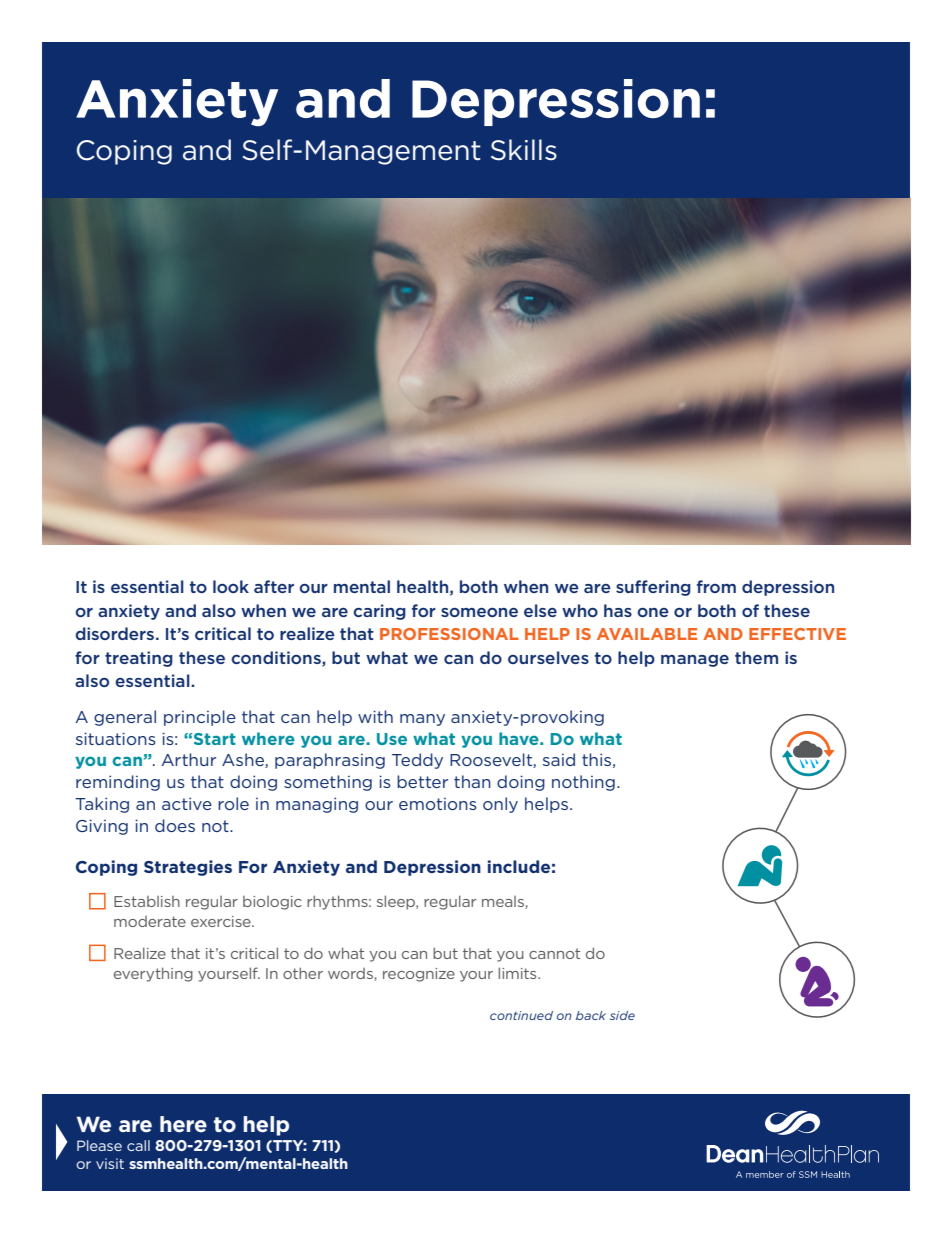 The width and height of the image is (952, 1233). What do you see at coordinates (147, 901) in the image?
I see `Establish` at bounding box center [147, 901].
